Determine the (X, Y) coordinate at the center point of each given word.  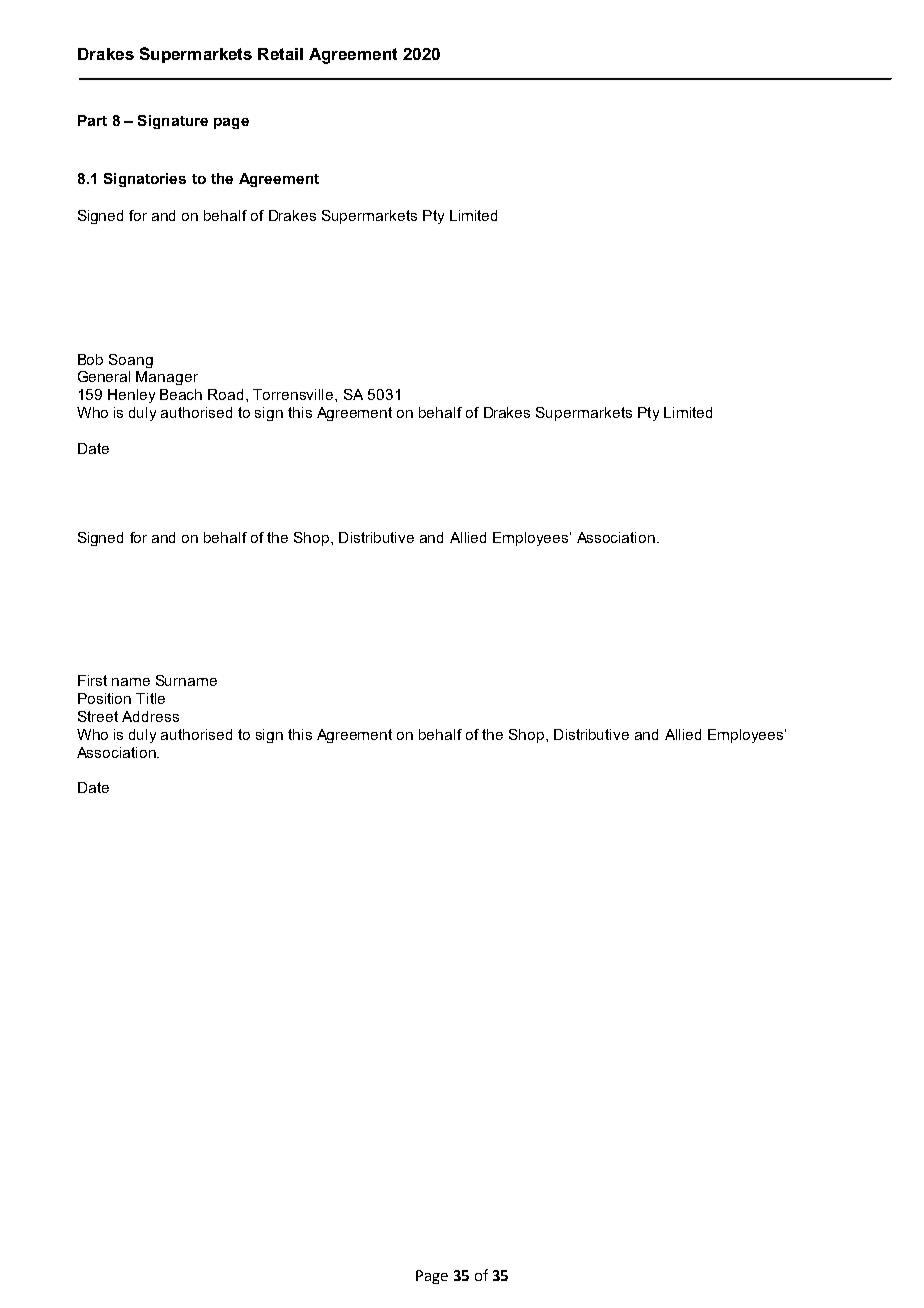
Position (104, 698)
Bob (90, 359)
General (104, 376)
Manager (167, 378)
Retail (280, 54)
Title (150, 698)
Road (225, 394)
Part (92, 120)
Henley (131, 396)
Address (150, 716)
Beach (181, 394)
